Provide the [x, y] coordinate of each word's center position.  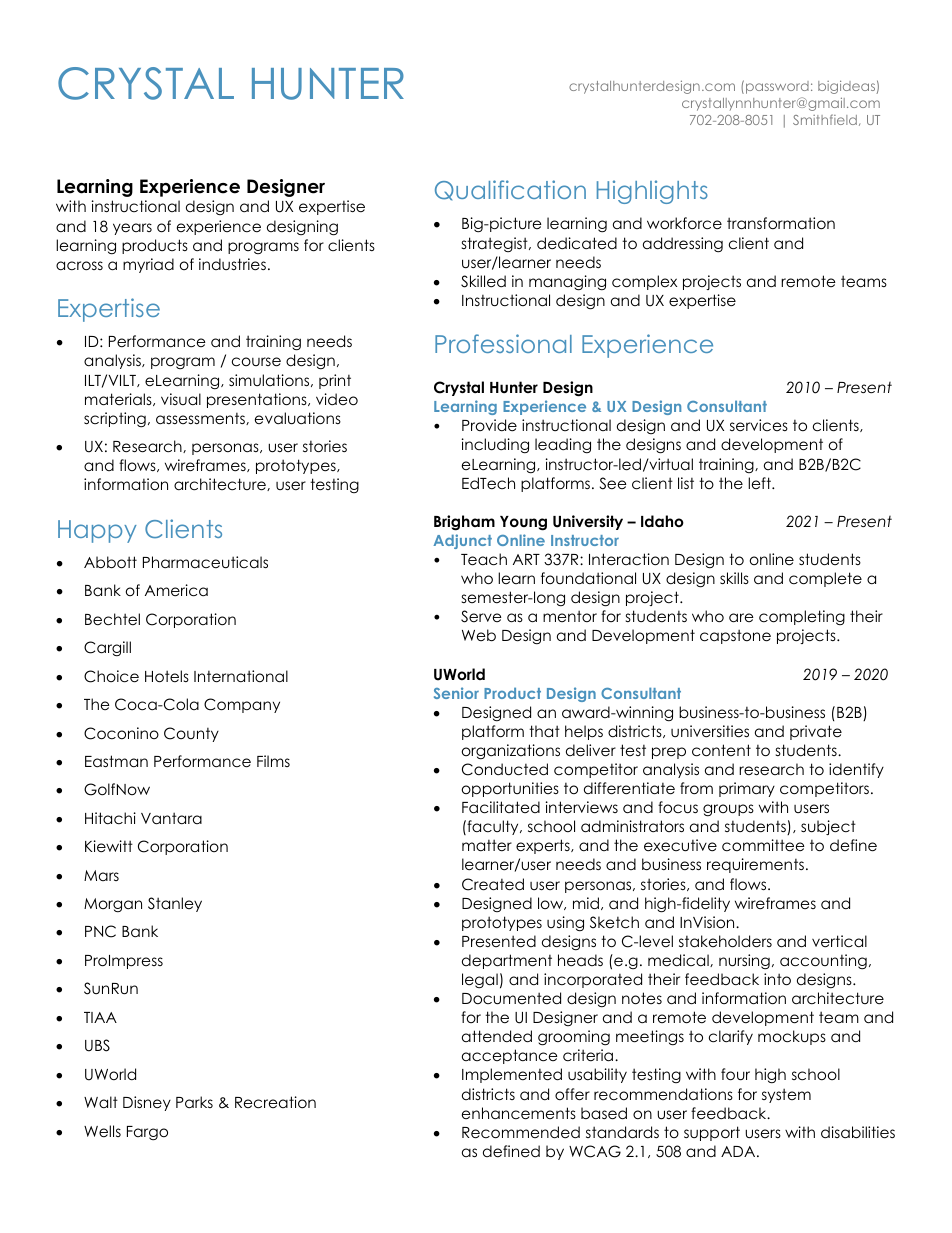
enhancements [519, 1113]
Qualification [510, 190]
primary [747, 789]
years [132, 229]
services [759, 425]
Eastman [116, 761]
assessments [201, 419]
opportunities [510, 789]
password [777, 87]
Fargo [147, 1133]
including [495, 446]
